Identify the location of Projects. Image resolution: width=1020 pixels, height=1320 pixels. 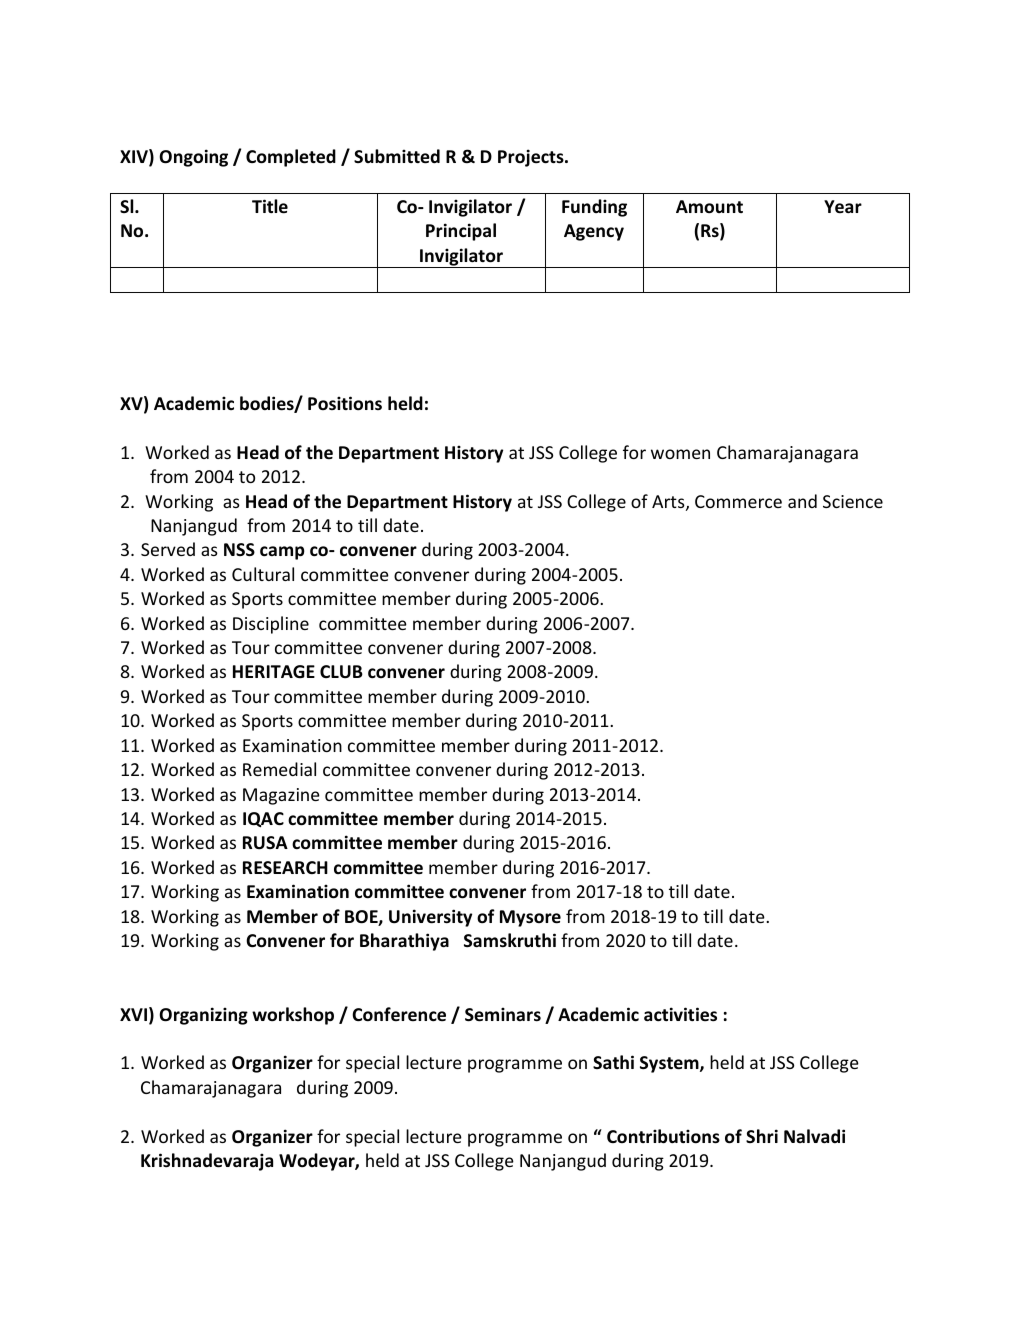
(532, 158).
